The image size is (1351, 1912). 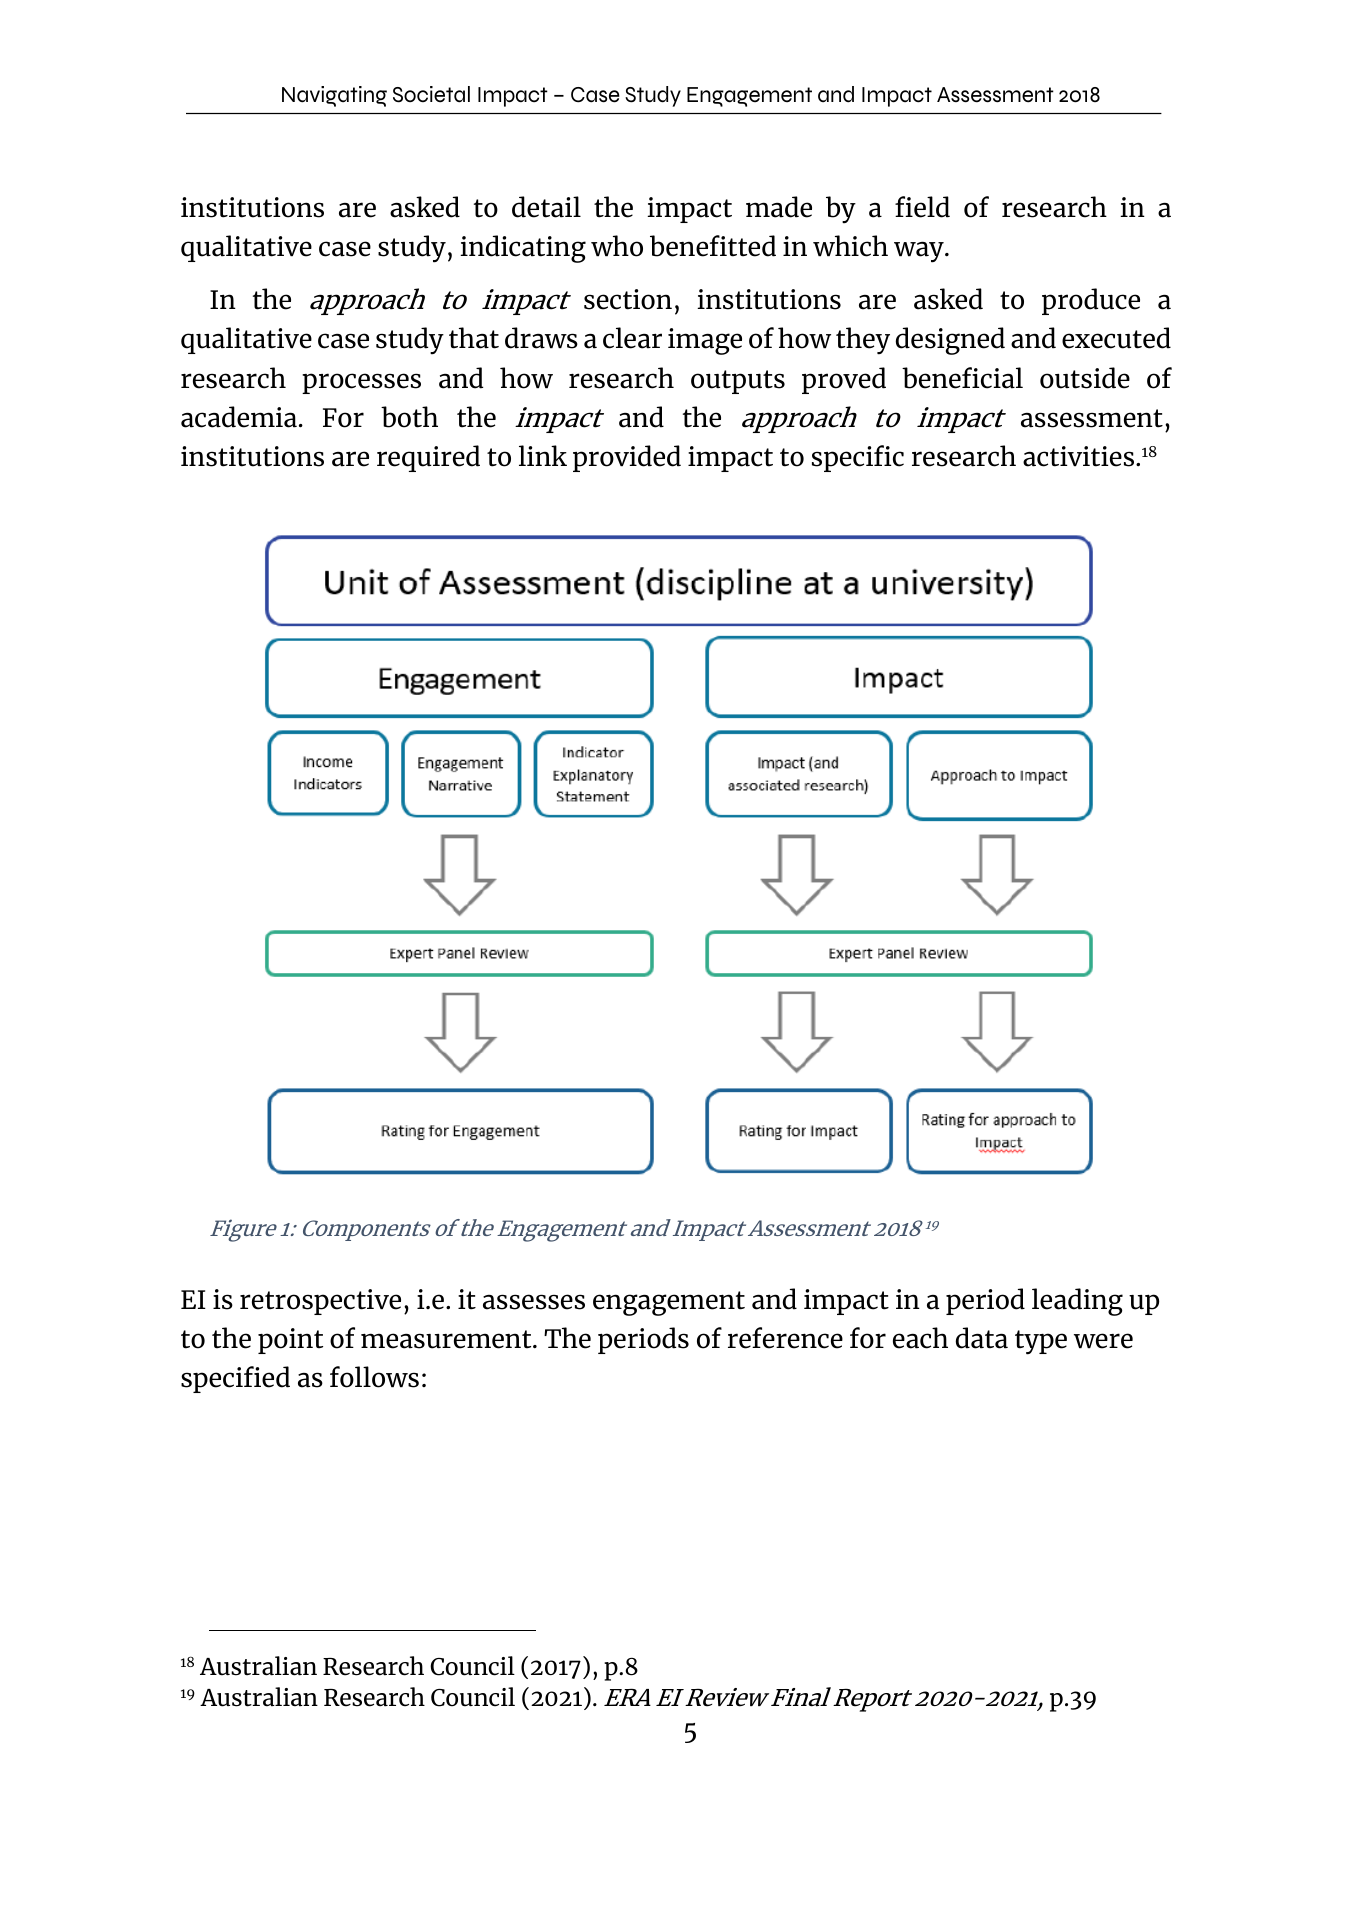 I want to click on field, so click(x=922, y=207).
